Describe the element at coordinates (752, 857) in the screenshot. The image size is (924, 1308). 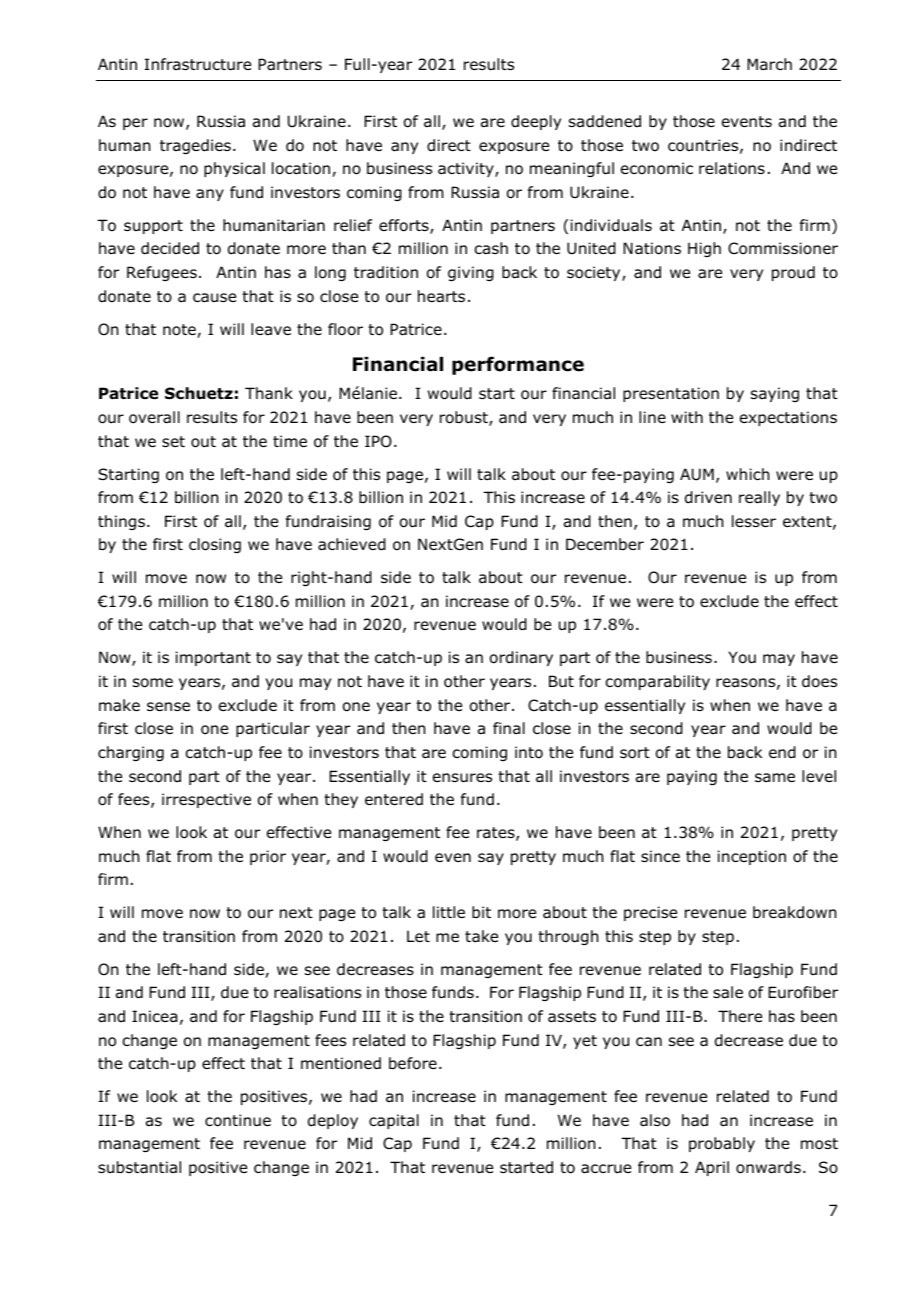
I see `inception` at that location.
